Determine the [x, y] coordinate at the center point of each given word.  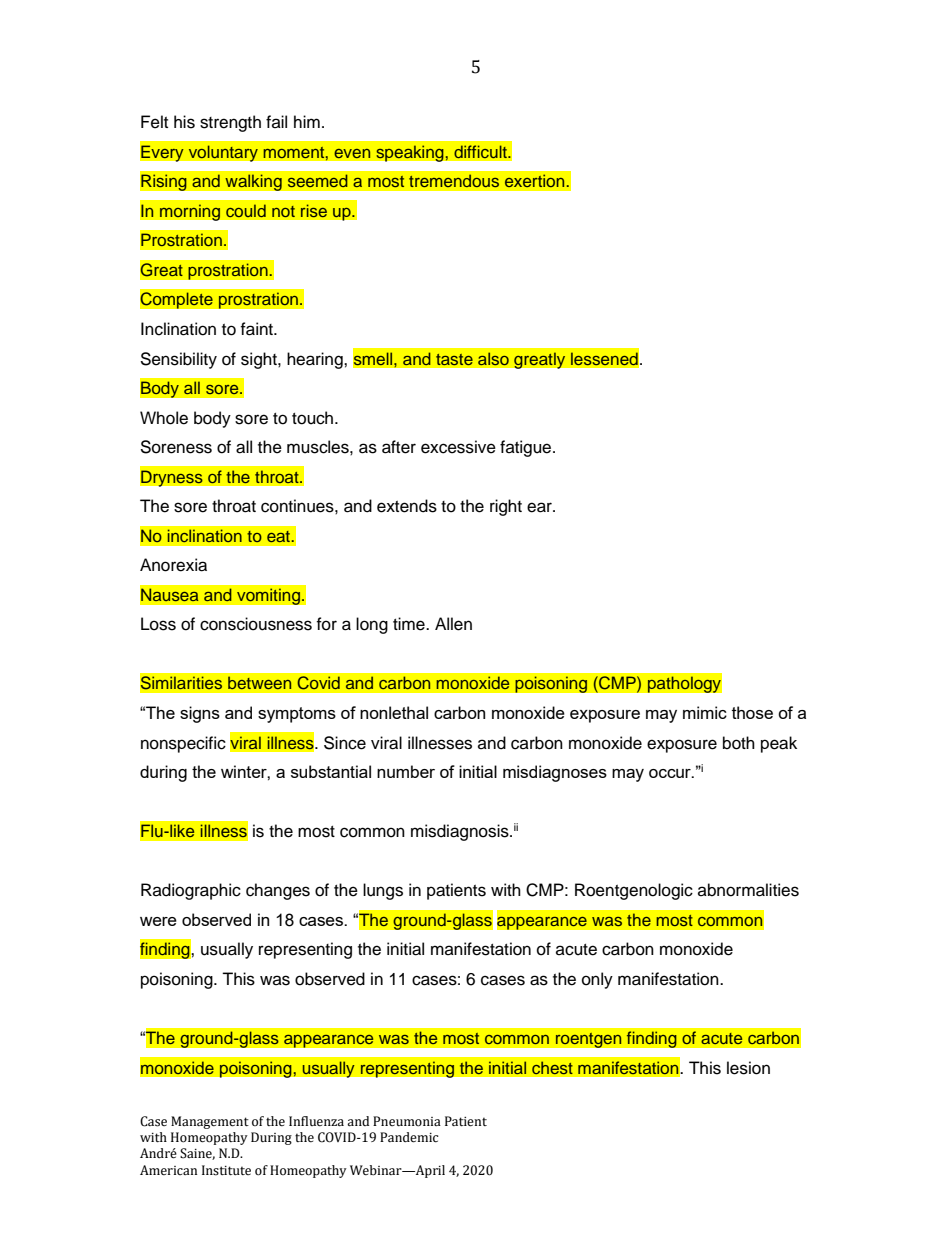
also [493, 358]
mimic [705, 712]
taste [454, 359]
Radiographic [191, 891]
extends [407, 506]
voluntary [223, 153]
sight [260, 360]
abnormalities [748, 890]
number [406, 771]
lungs [383, 891]
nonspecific [183, 744]
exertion [535, 181]
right [506, 507]
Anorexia [173, 565]
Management [210, 1122]
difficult [481, 151]
